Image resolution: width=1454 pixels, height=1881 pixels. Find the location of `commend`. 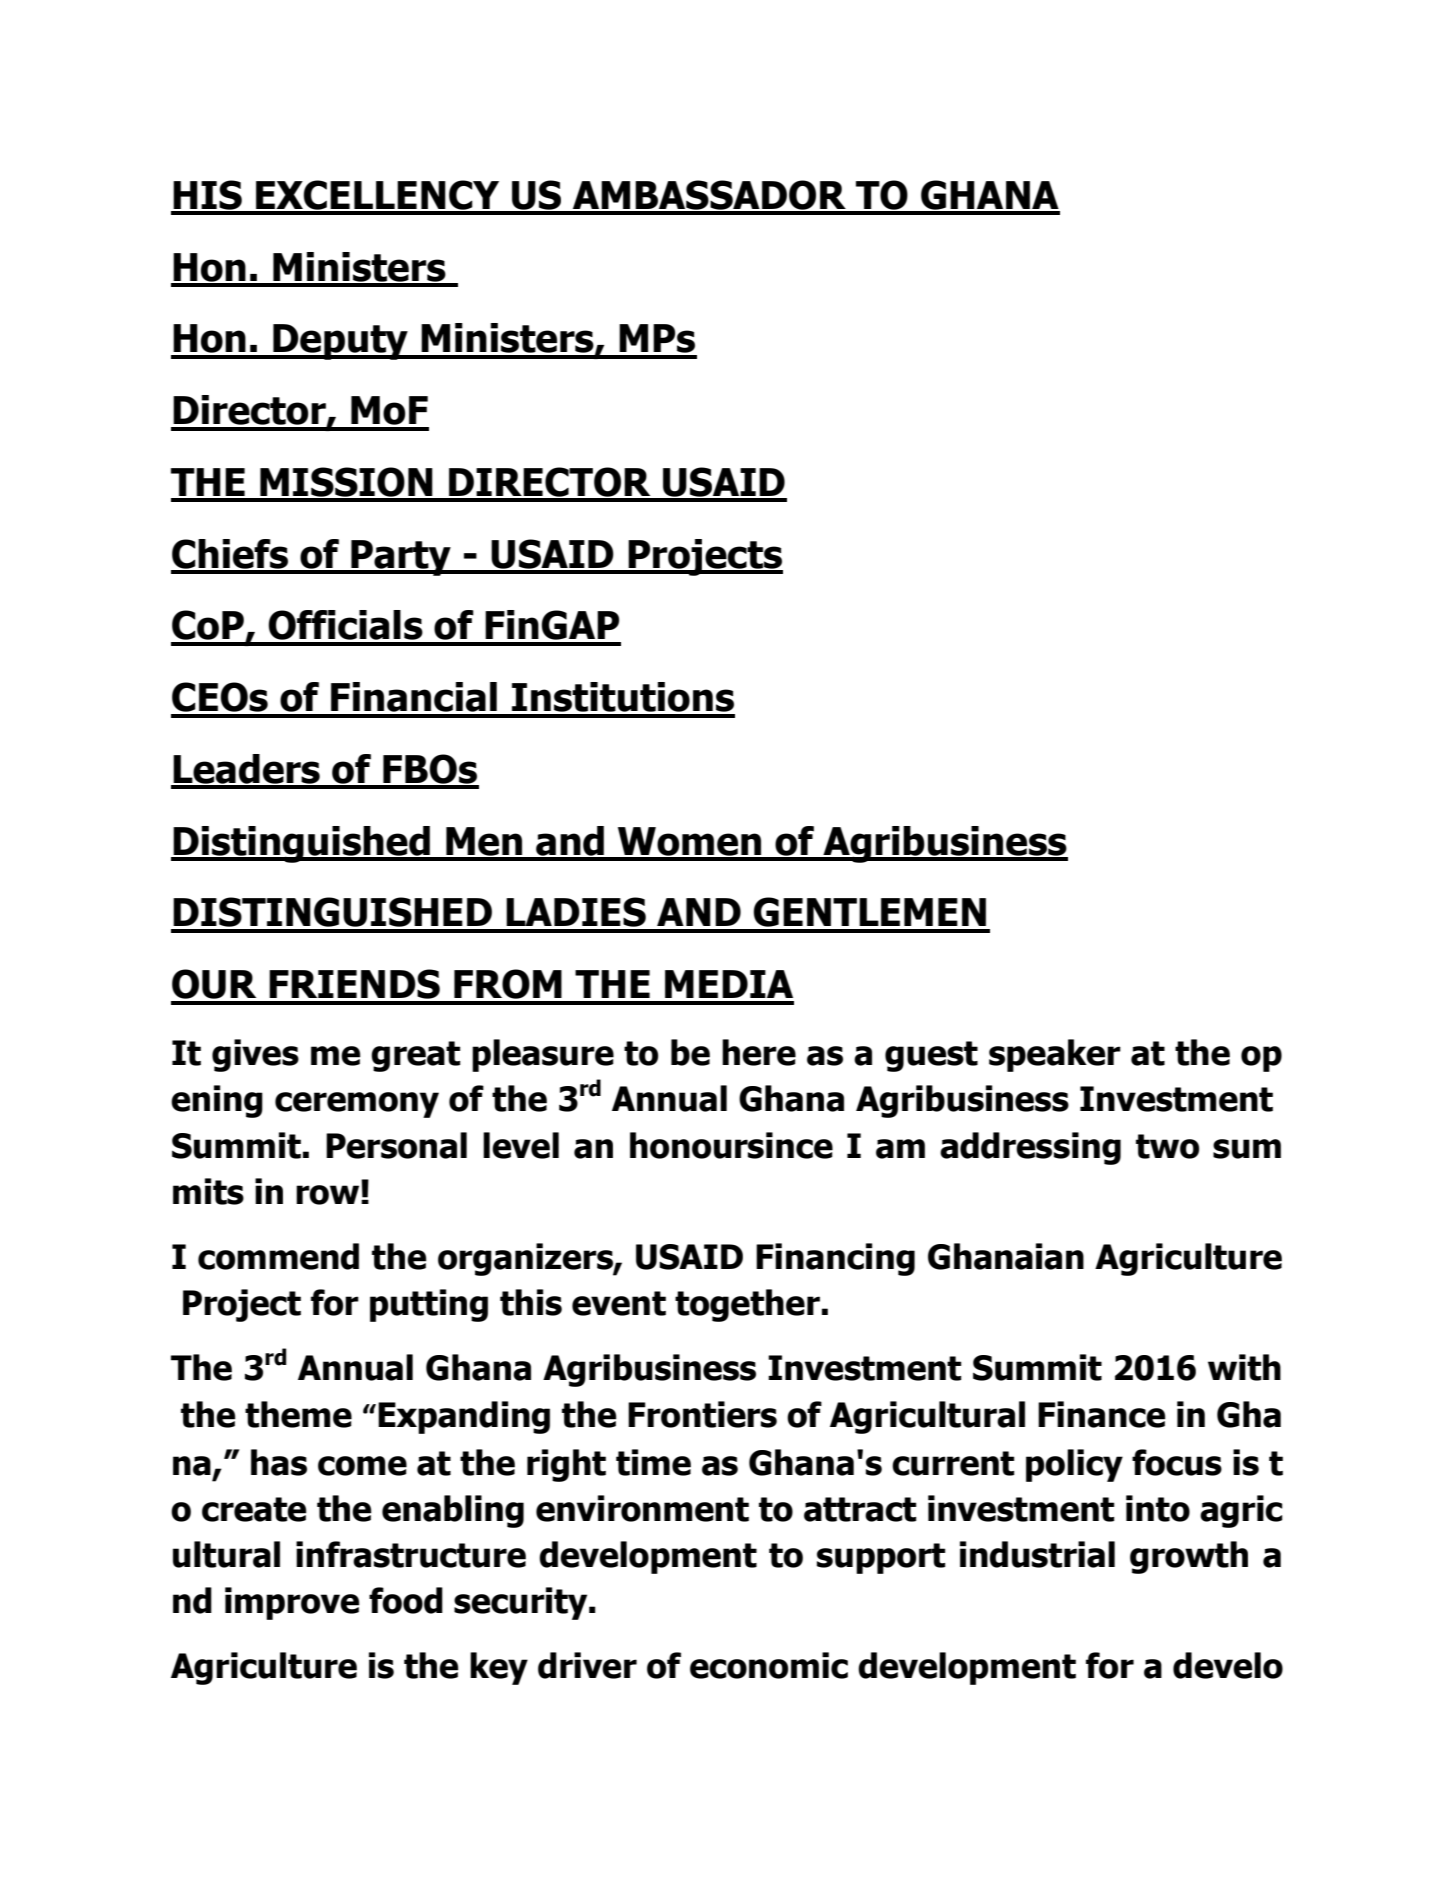

commend is located at coordinates (278, 1256).
